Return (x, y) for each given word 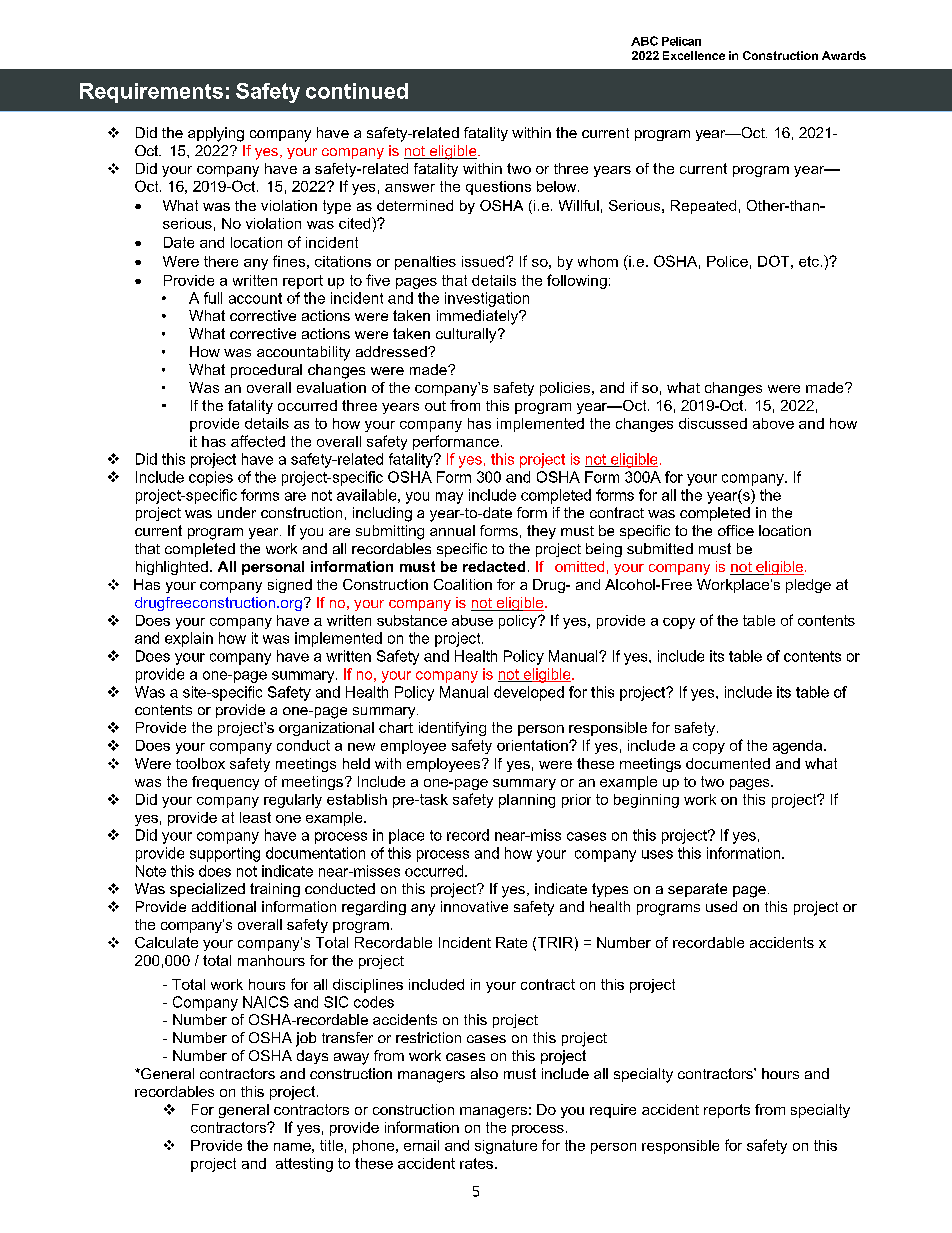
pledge (808, 586)
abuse (472, 620)
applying (216, 134)
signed (290, 586)
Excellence (694, 55)
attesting (304, 1165)
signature (506, 1147)
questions (498, 188)
